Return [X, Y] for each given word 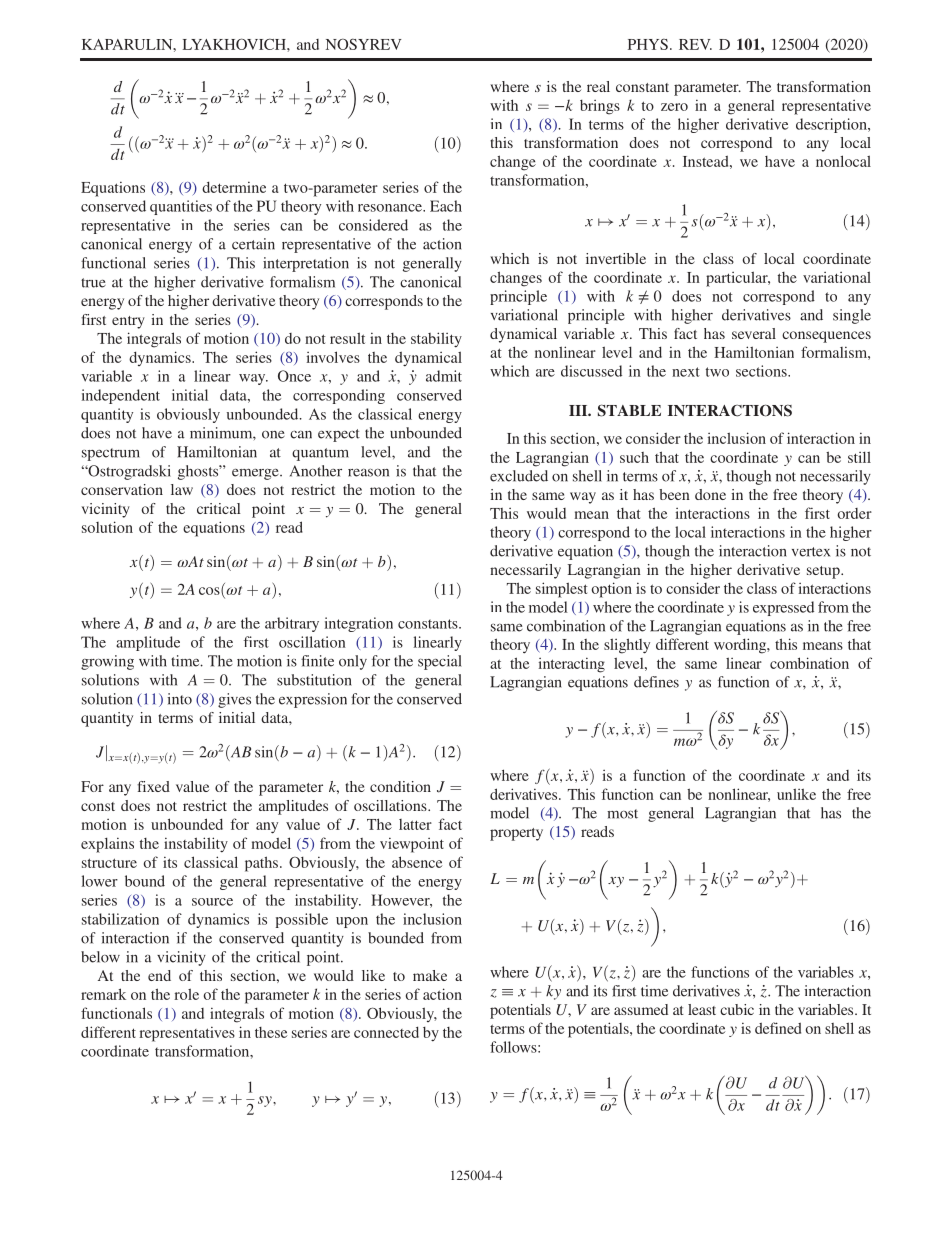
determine [234, 187]
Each [446, 206]
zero [674, 107]
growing [107, 662]
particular [738, 279]
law [182, 489]
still [859, 457]
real [598, 86]
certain [253, 244]
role [186, 994]
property [516, 834]
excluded [519, 476]
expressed [783, 608]
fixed [153, 786]
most [622, 814]
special [440, 662]
